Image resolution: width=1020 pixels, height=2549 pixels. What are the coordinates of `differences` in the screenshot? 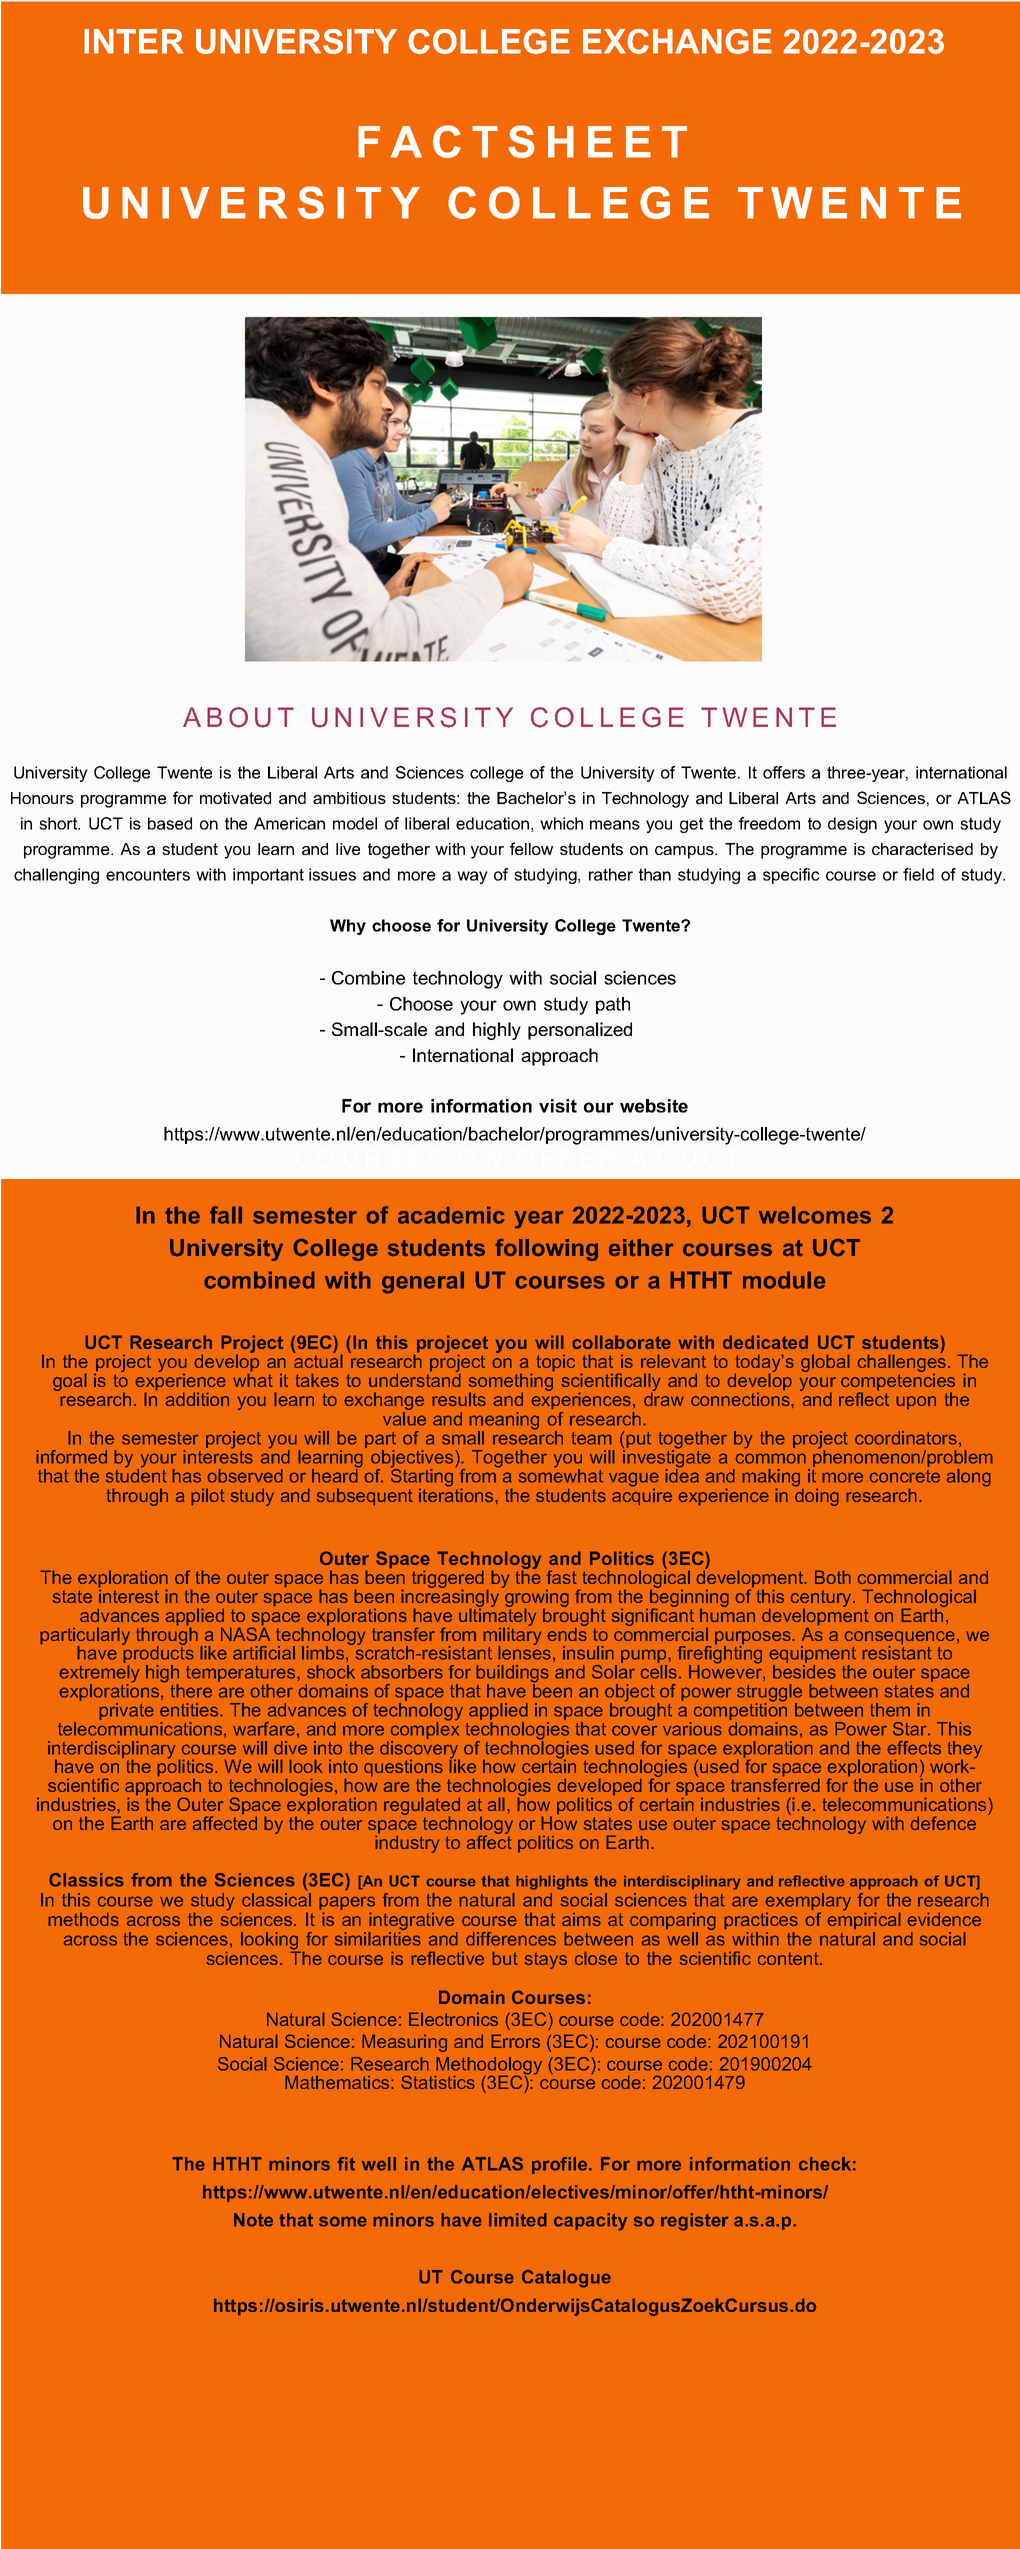 It's located at (511, 1939).
